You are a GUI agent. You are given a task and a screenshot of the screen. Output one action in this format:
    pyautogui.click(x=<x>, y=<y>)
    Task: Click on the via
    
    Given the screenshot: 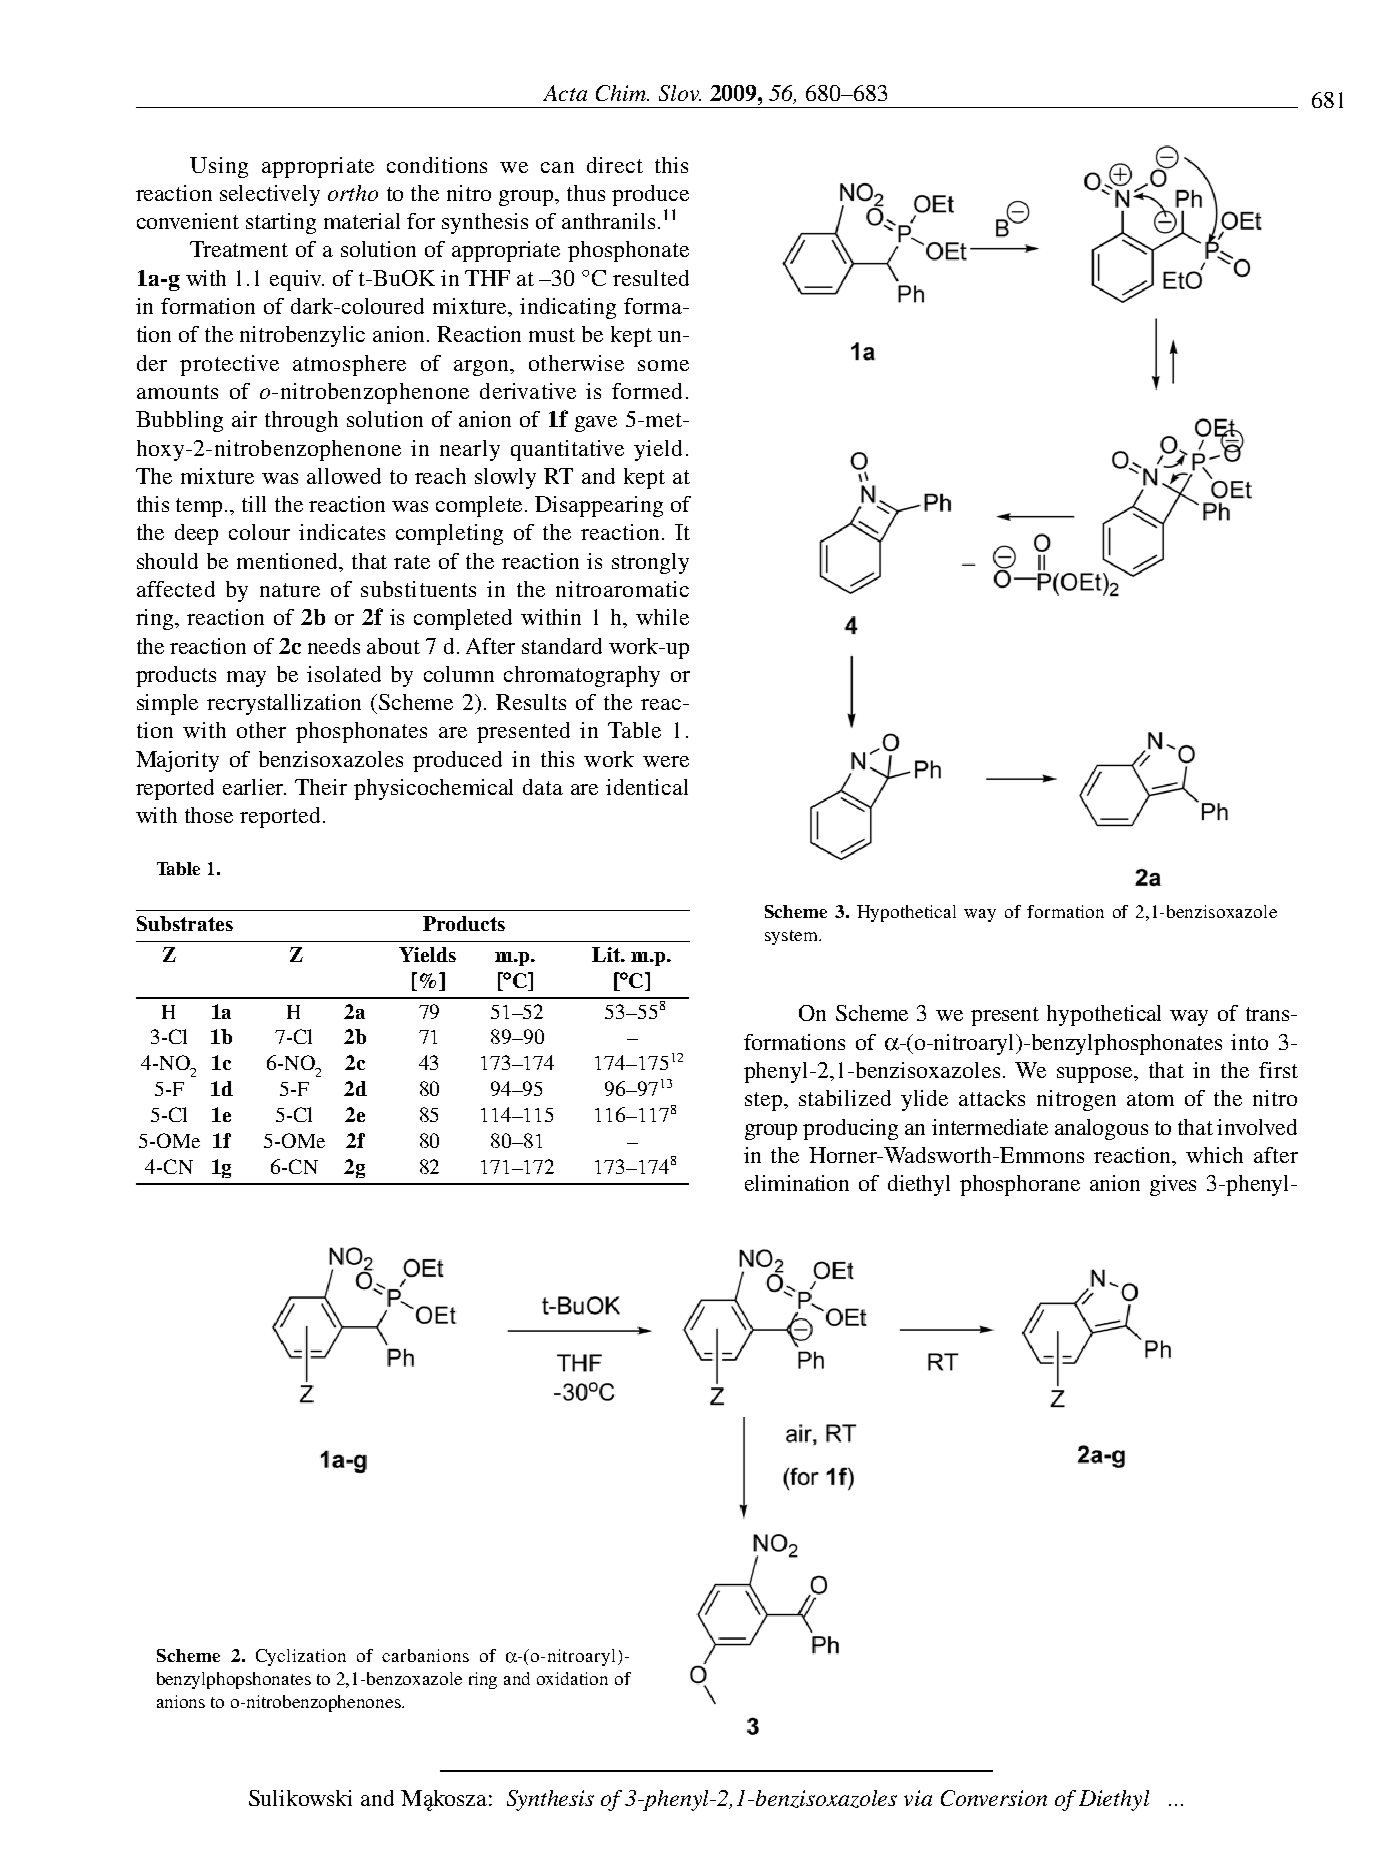 What is the action you would take?
    pyautogui.click(x=918, y=1798)
